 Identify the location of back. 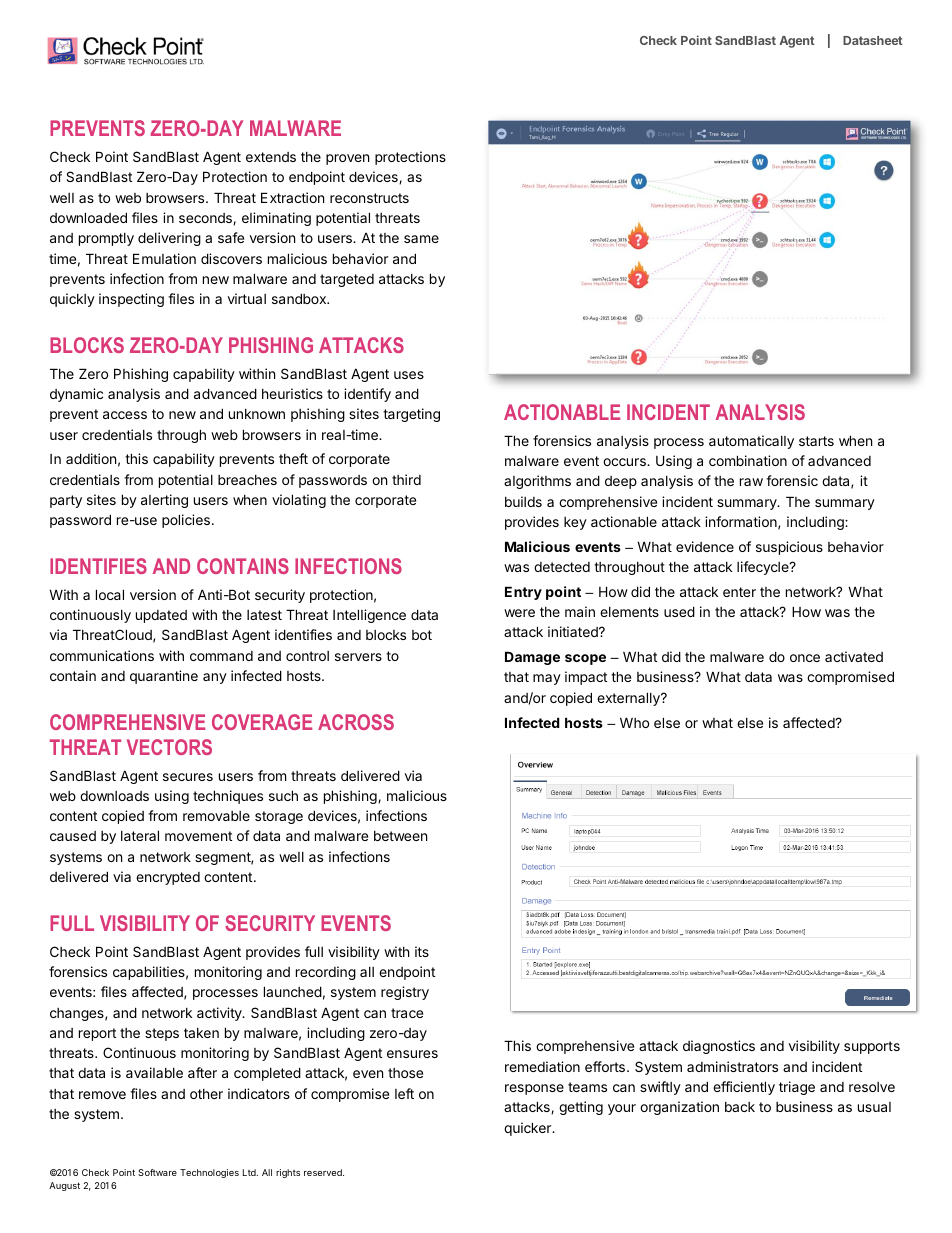
(740, 1107).
